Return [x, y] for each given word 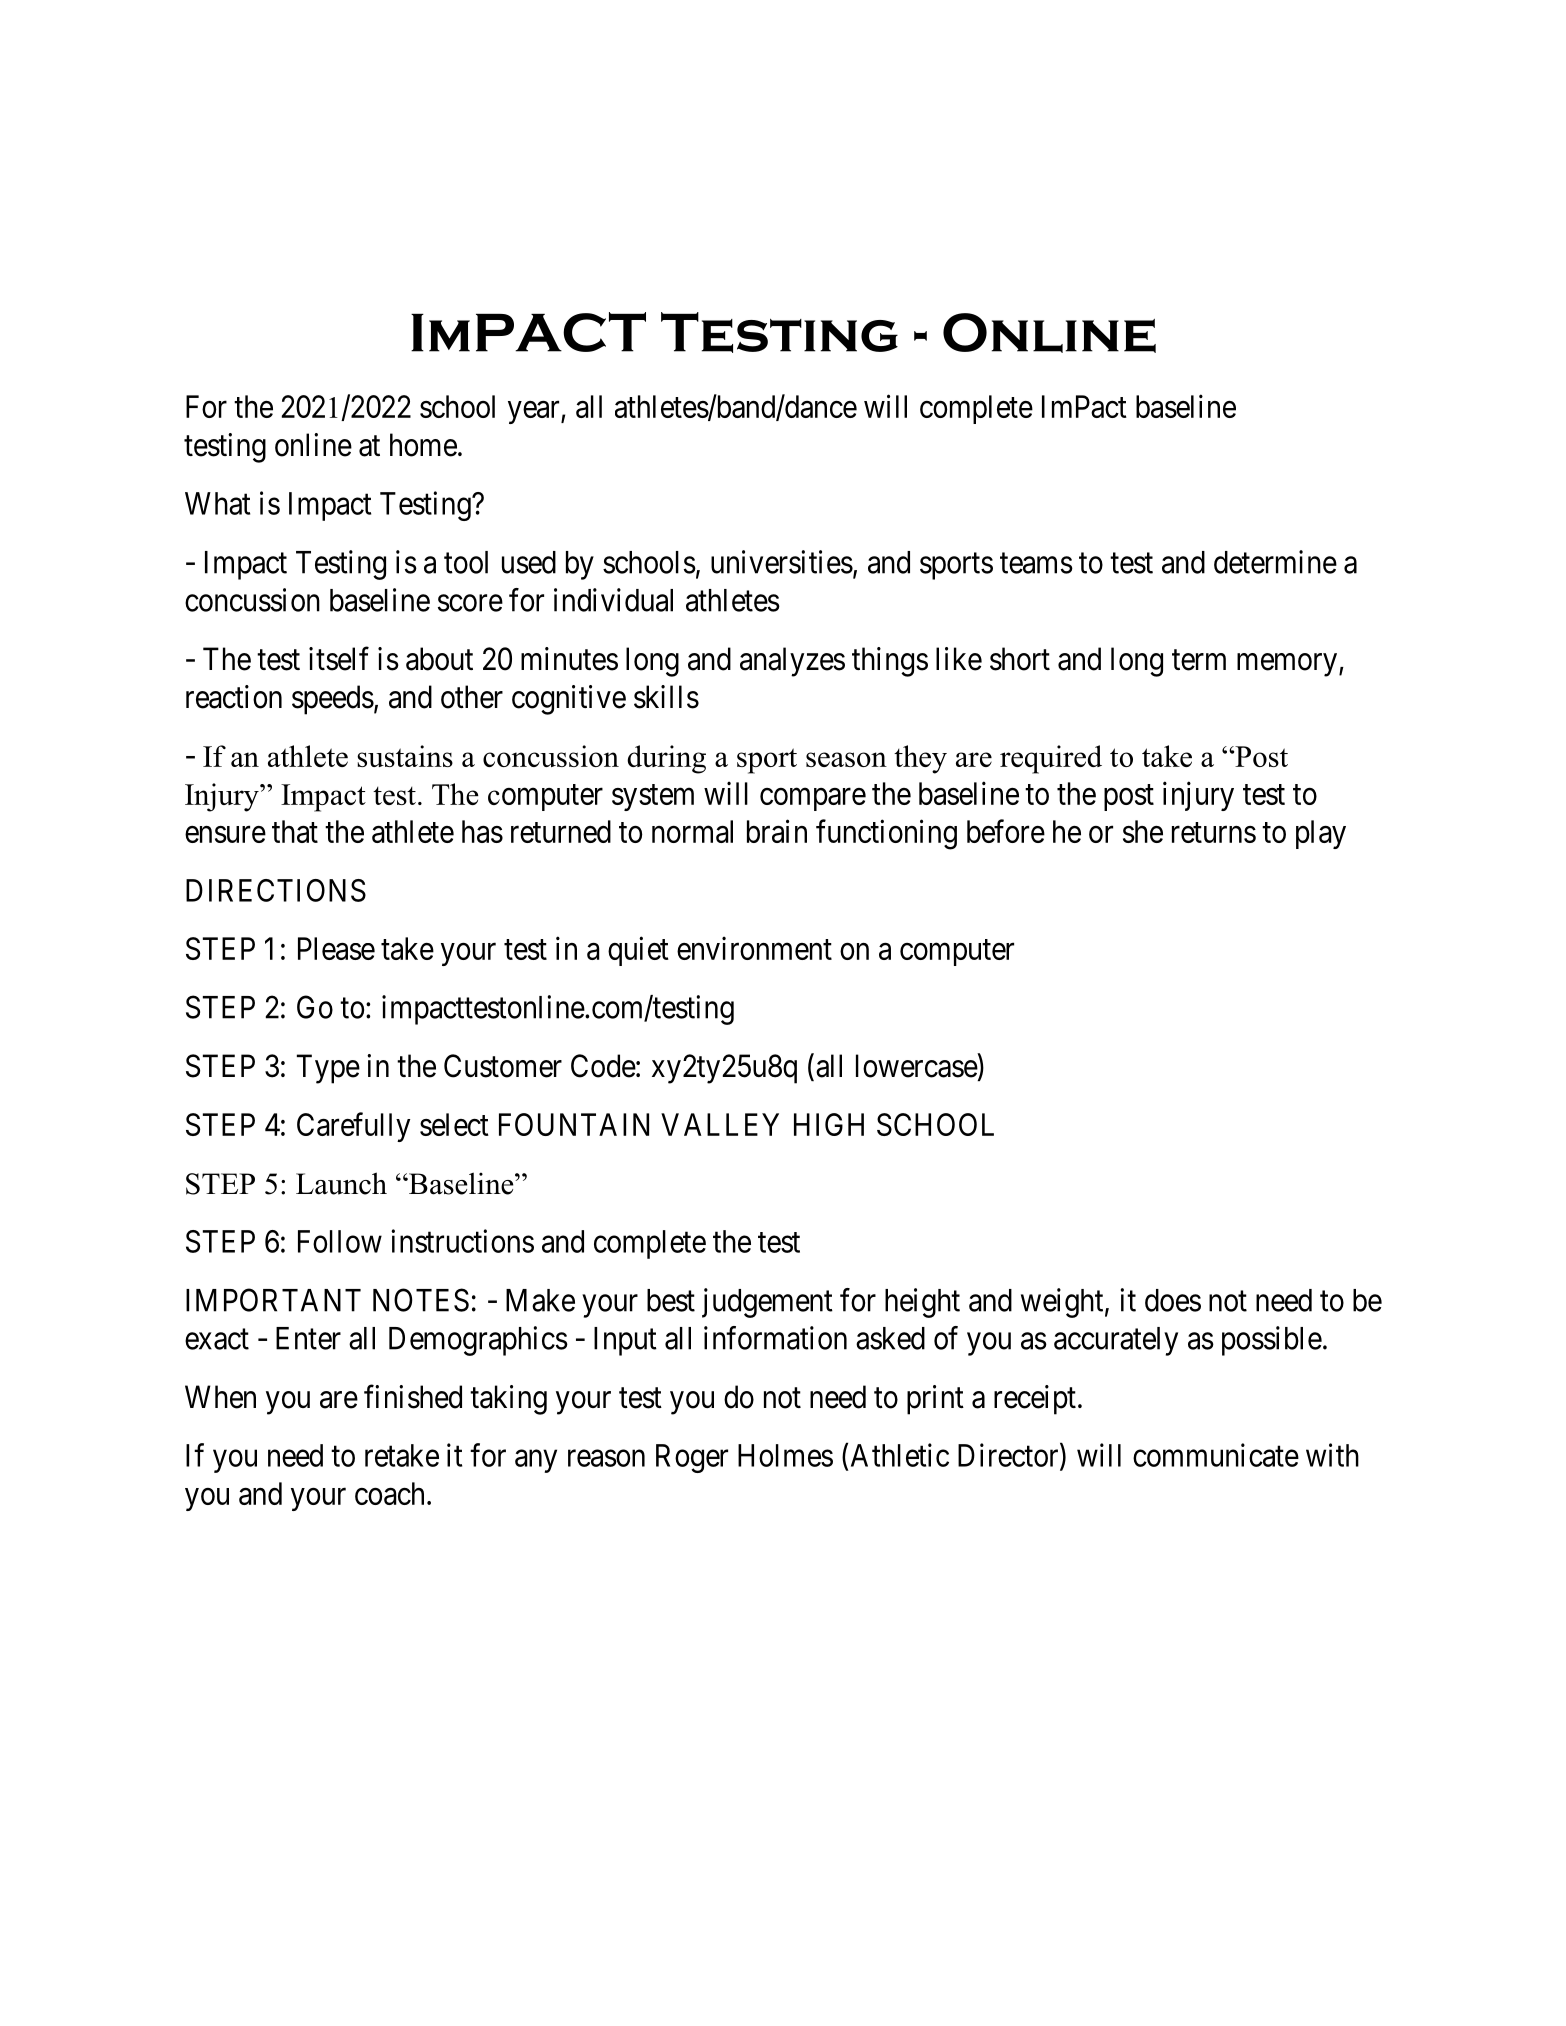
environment [754, 948]
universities [782, 562]
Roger [692, 1458]
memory [1287, 665]
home [423, 445]
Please [336, 948]
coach [389, 1493]
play [1321, 834]
